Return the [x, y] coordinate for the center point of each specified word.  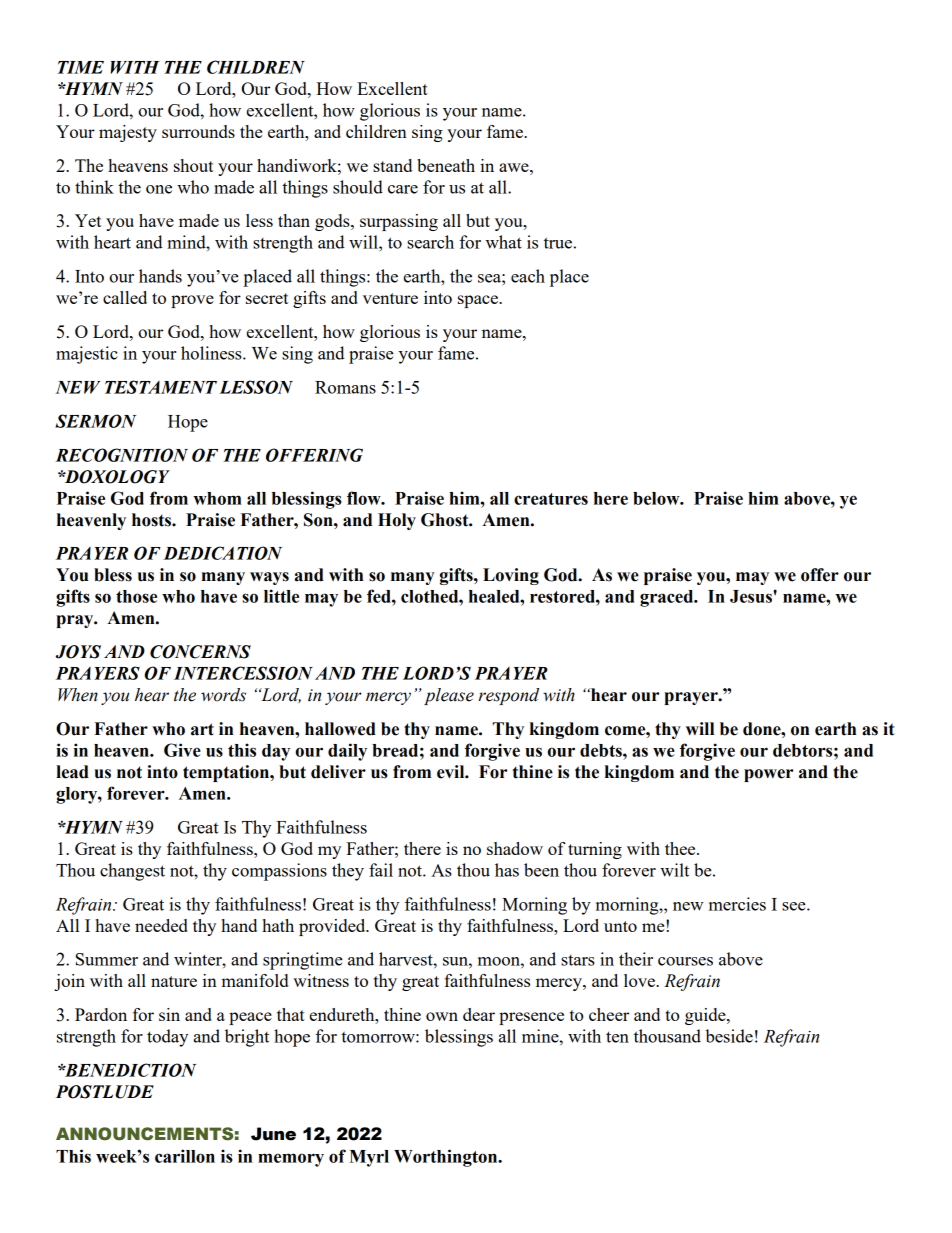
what [504, 242]
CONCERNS [200, 652]
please [449, 696]
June [273, 1134]
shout [193, 165]
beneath [446, 165]
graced [668, 598]
